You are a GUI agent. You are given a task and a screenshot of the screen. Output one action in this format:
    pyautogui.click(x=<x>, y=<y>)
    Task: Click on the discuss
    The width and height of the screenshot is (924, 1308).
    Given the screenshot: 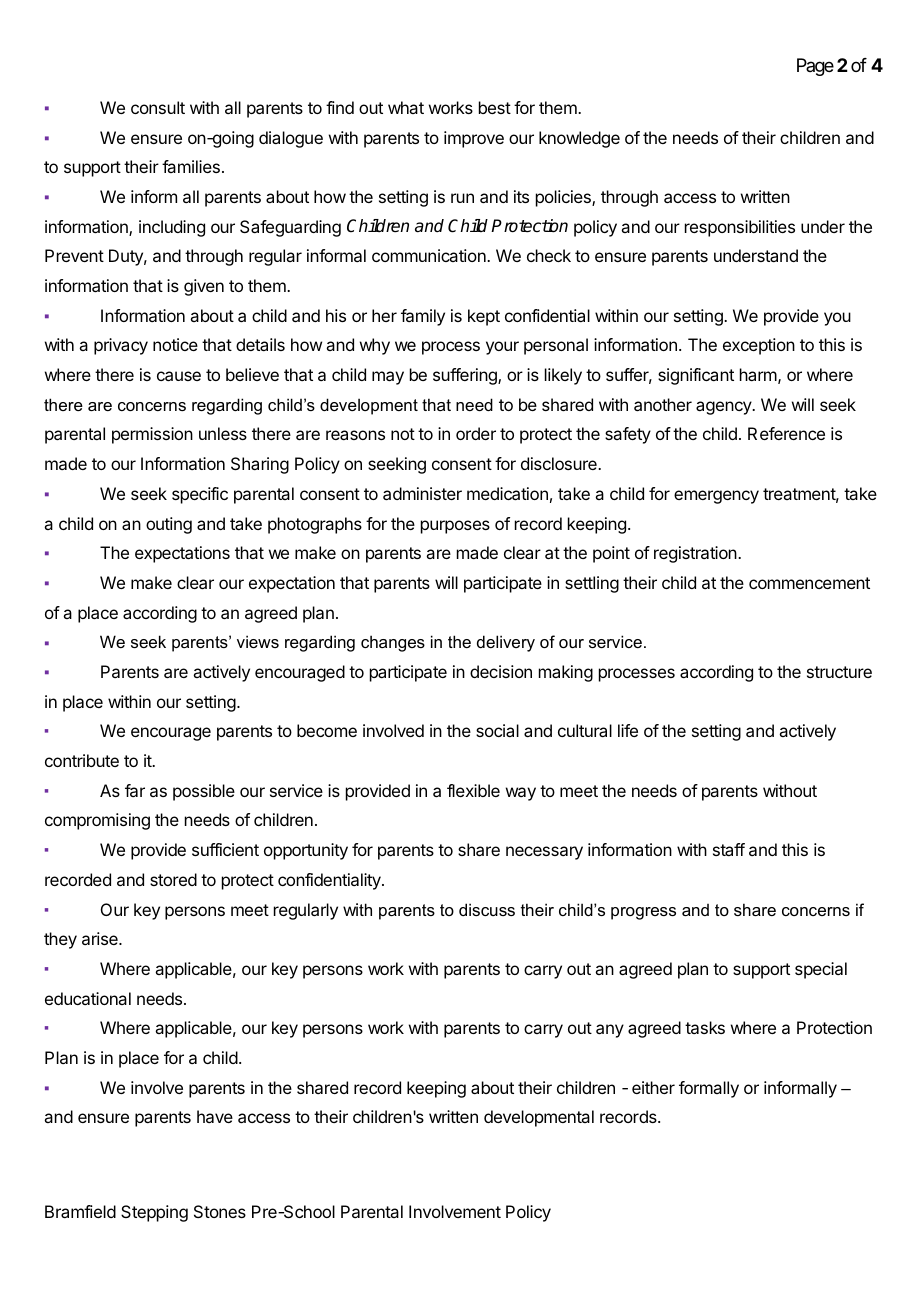 What is the action you would take?
    pyautogui.click(x=487, y=909)
